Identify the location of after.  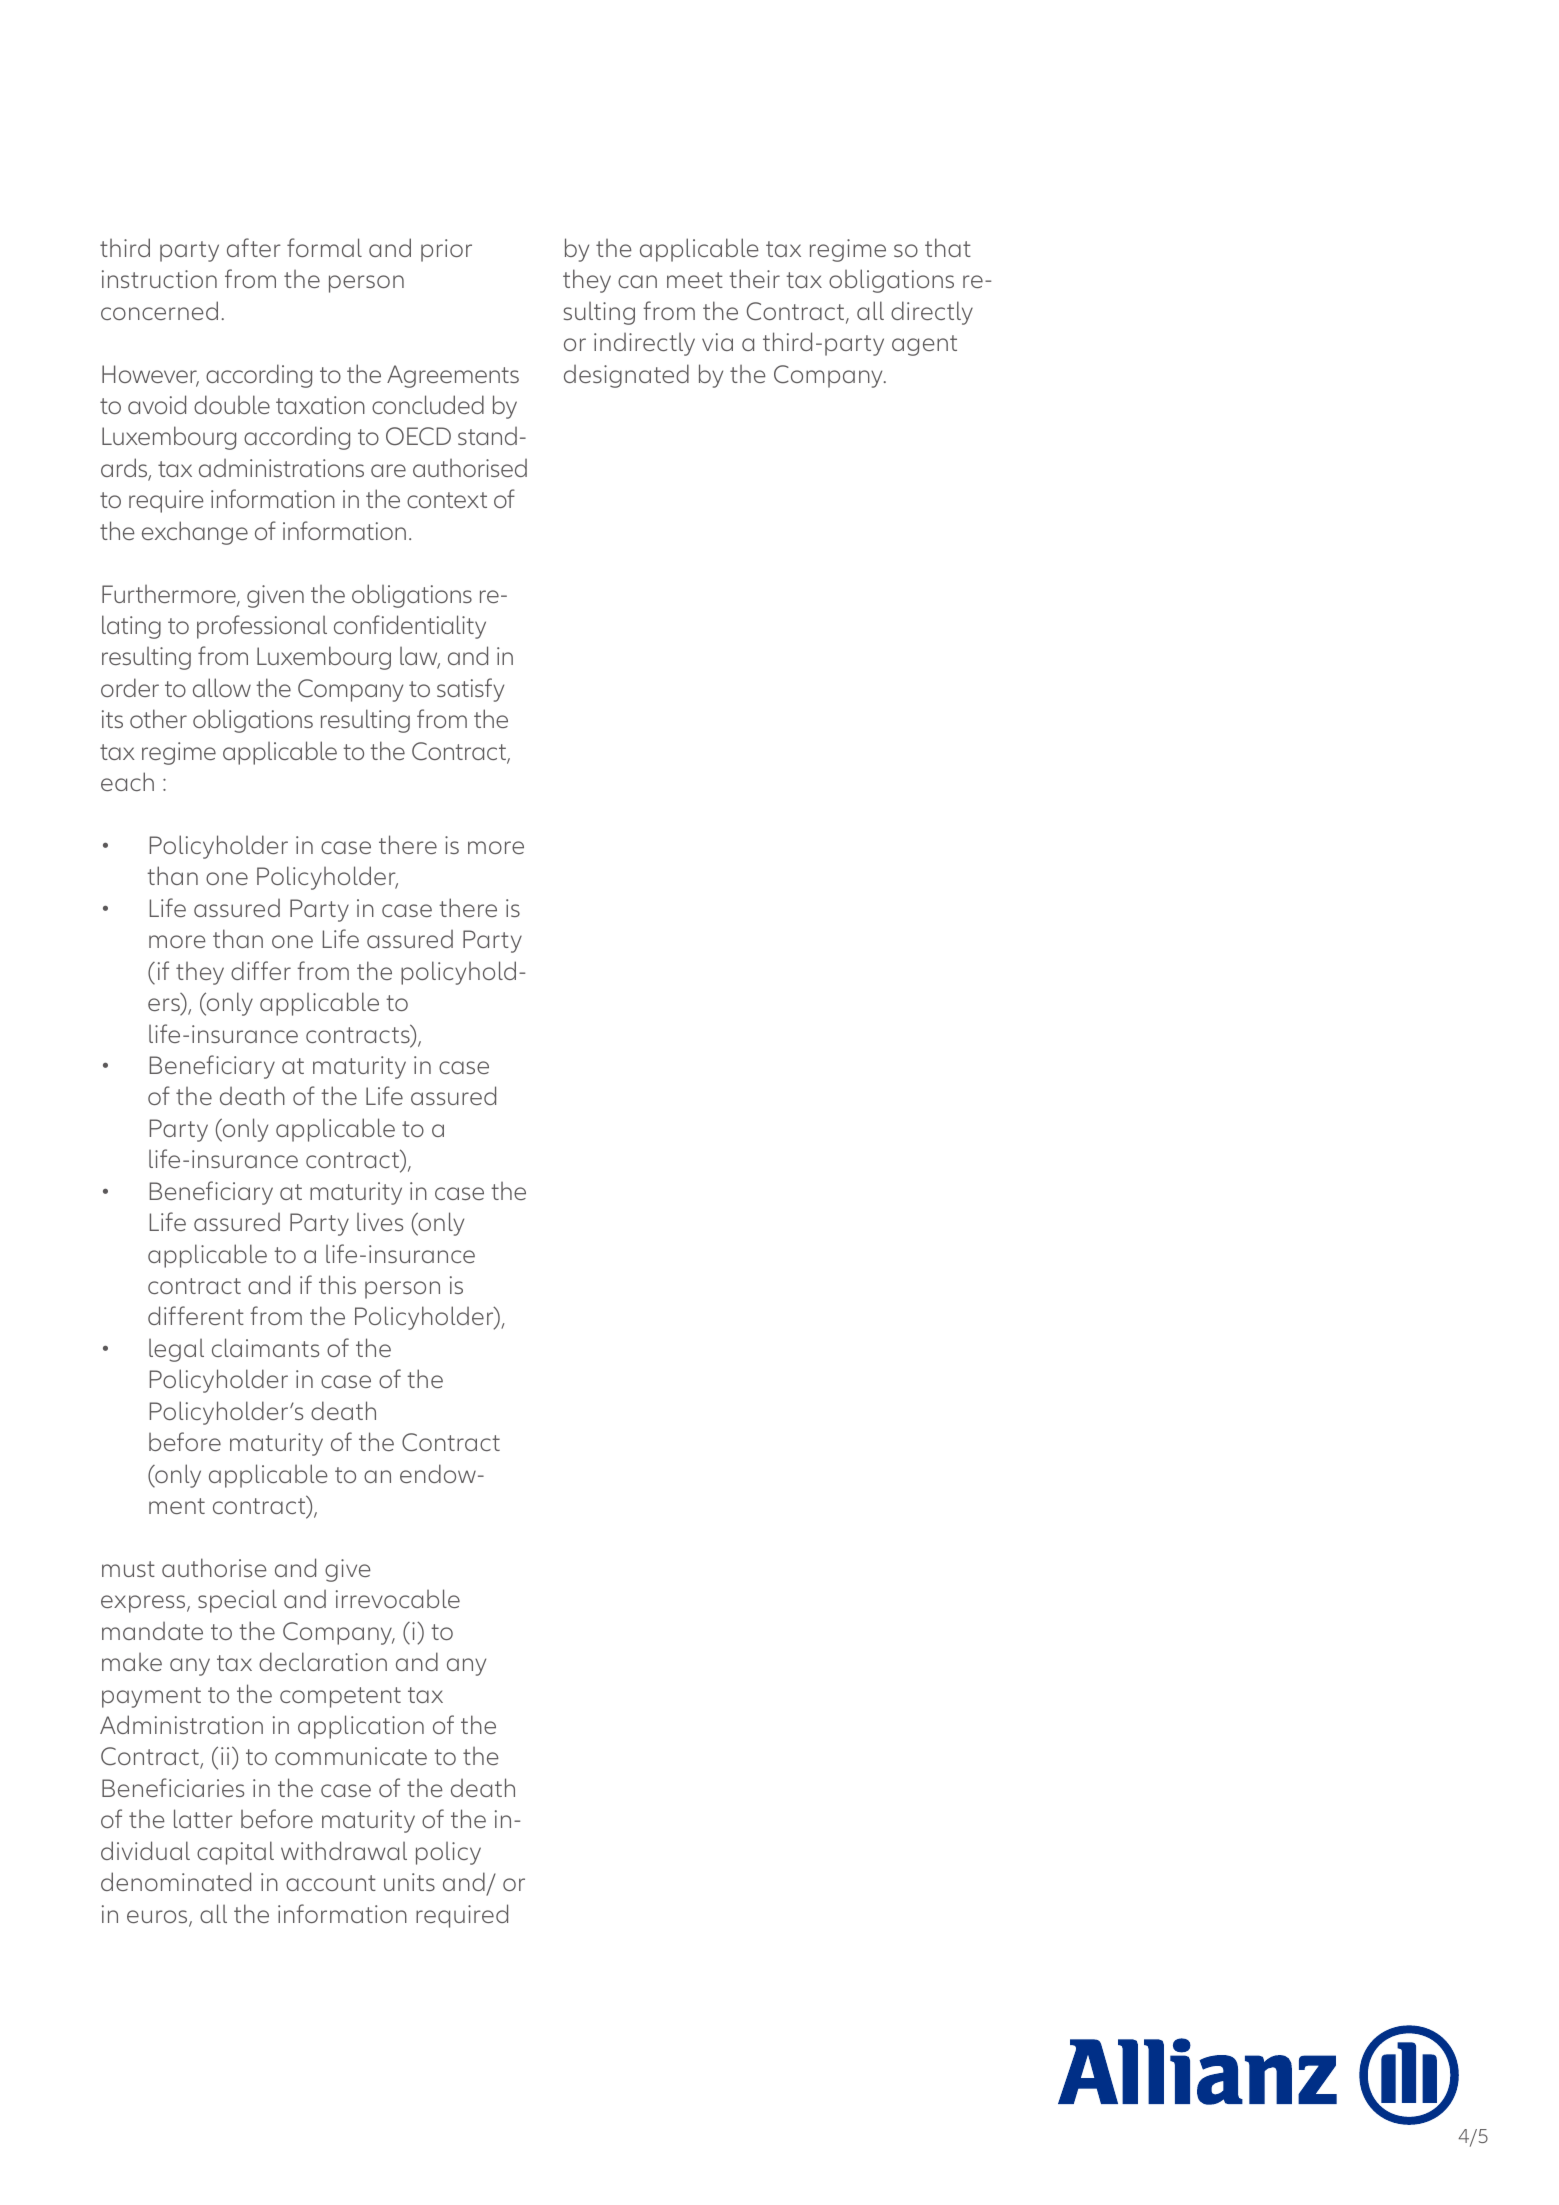
(254, 247).
